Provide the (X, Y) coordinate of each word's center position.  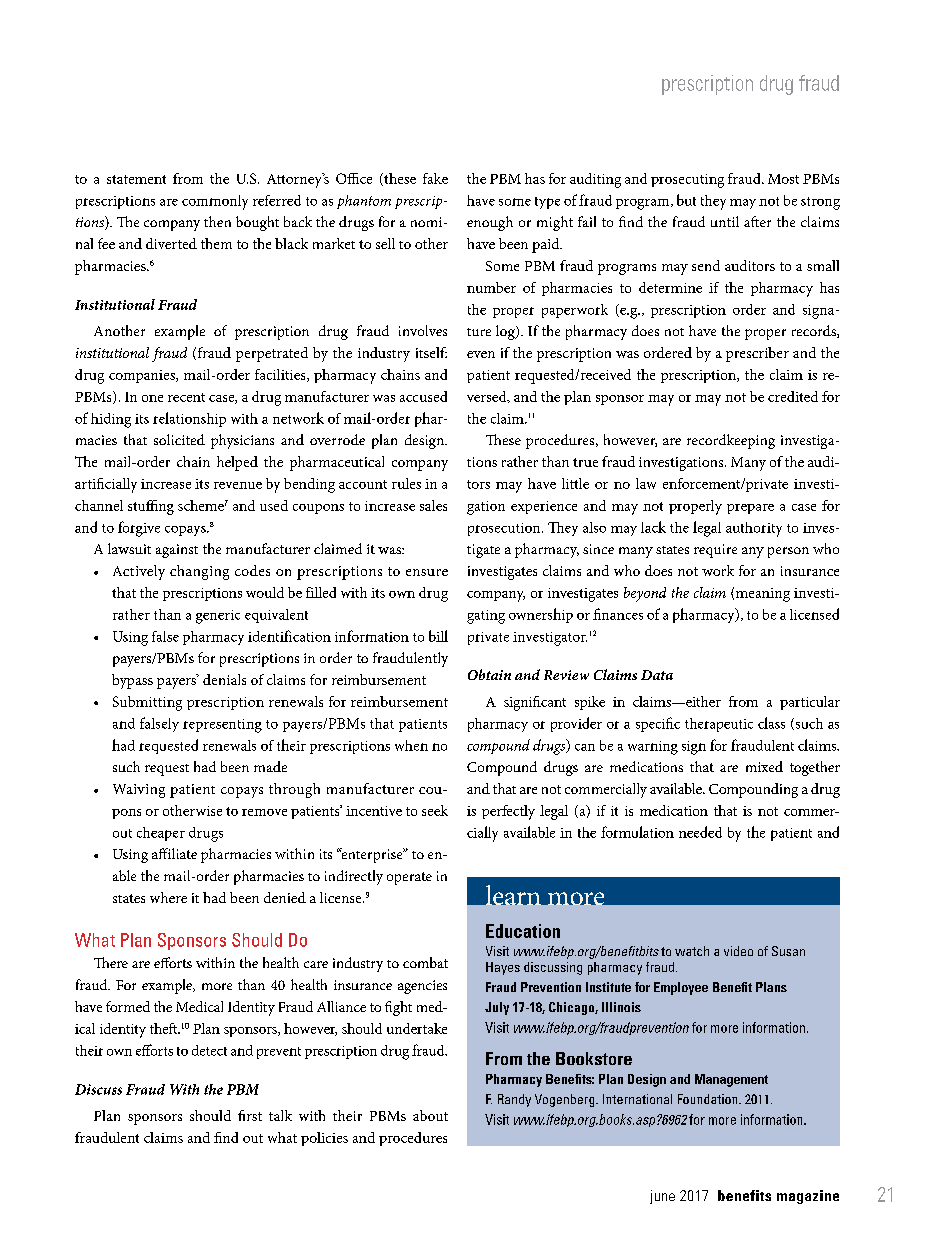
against (177, 551)
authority (754, 529)
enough (490, 223)
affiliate (174, 853)
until (725, 221)
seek (435, 810)
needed (700, 832)
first (250, 1115)
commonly (215, 202)
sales (433, 505)
